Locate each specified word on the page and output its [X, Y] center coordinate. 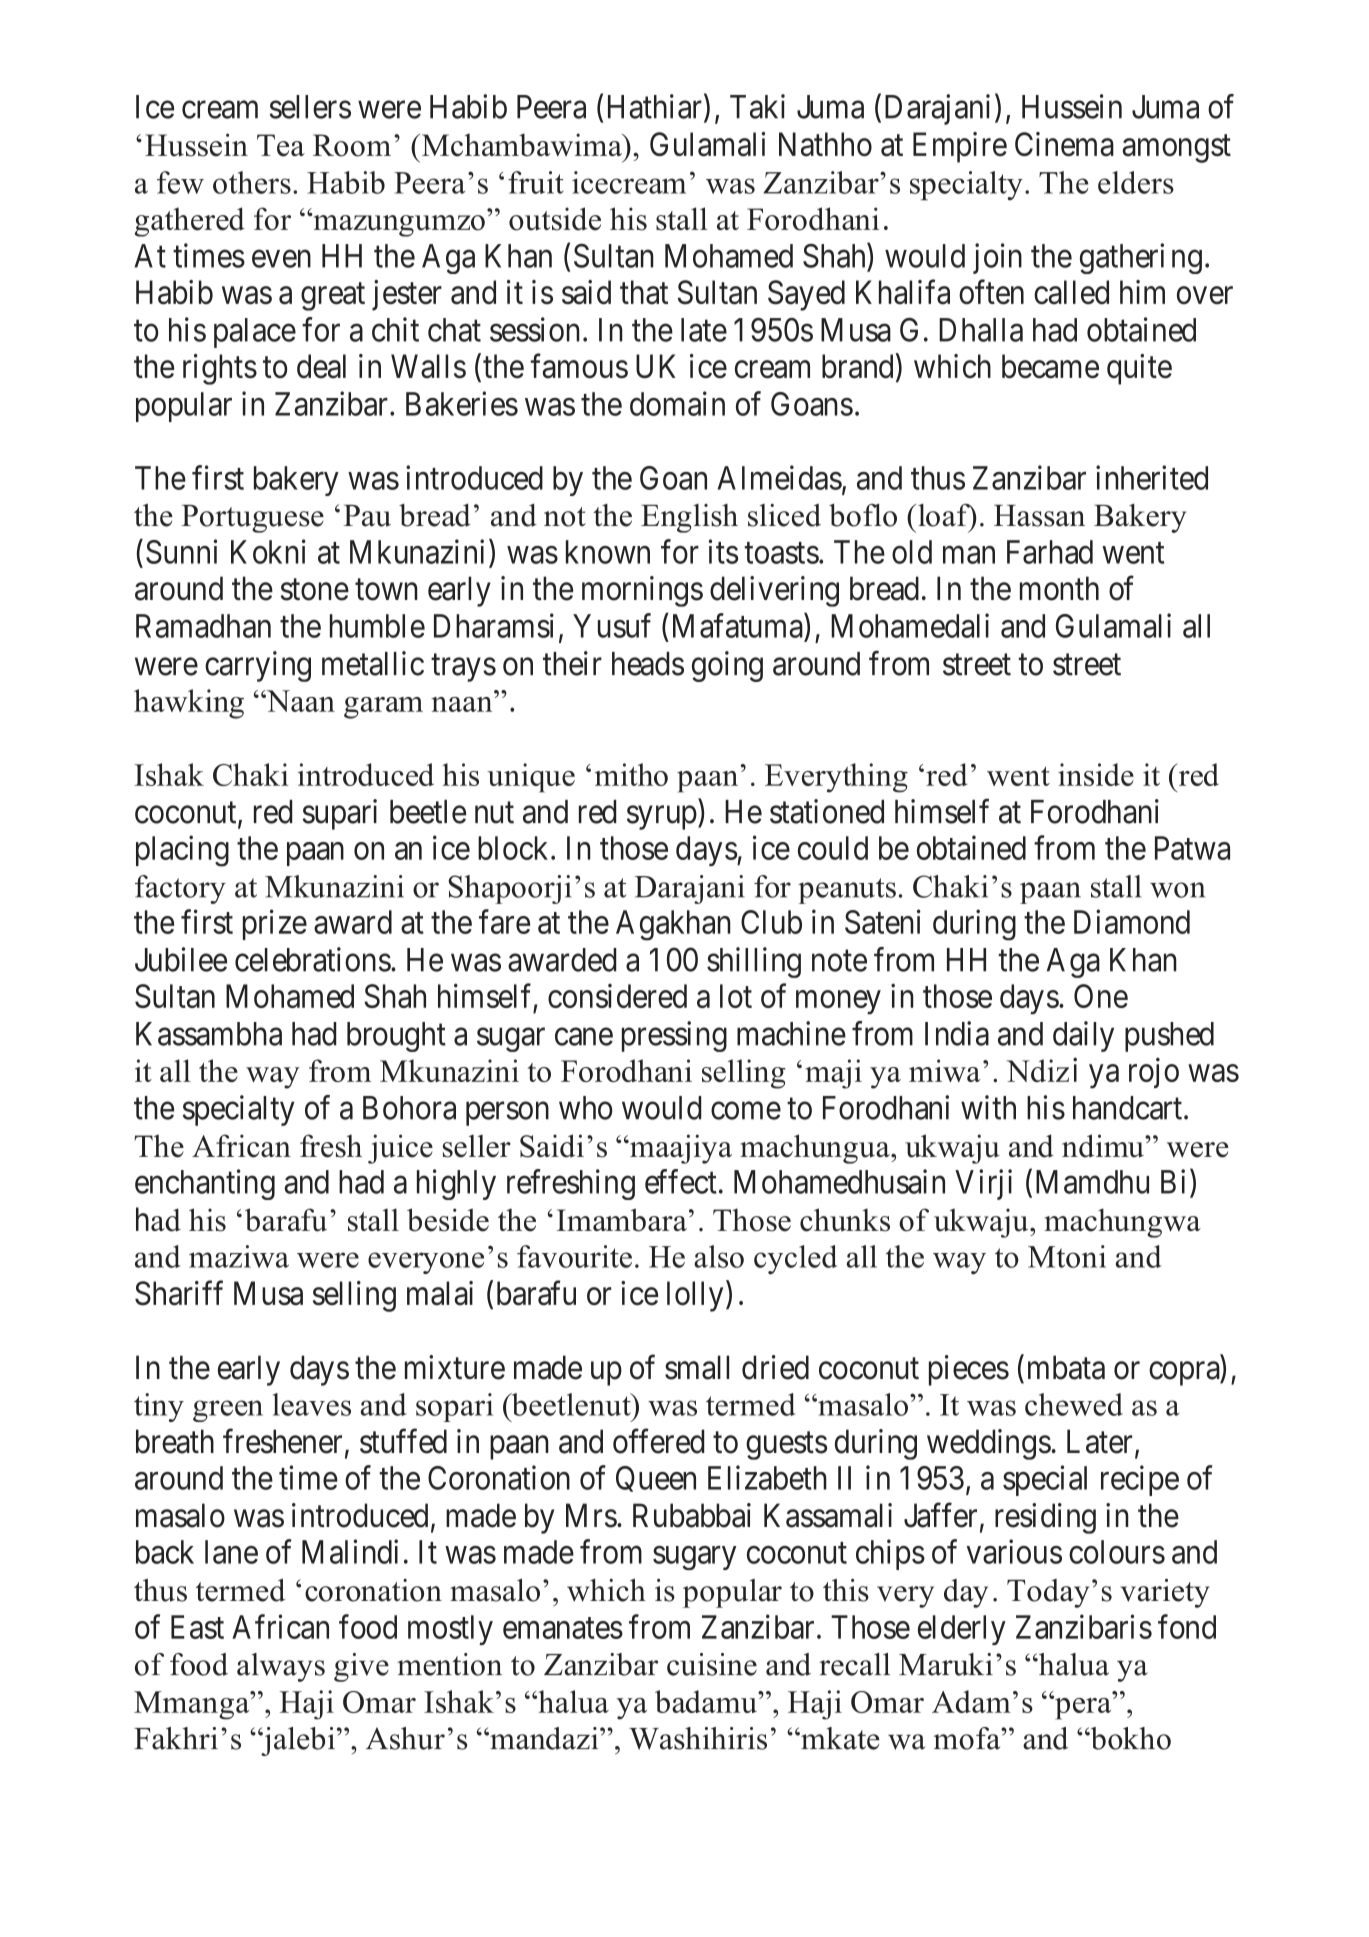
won [1177, 890]
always [281, 1667]
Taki [757, 106]
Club [771, 922]
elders [1136, 182]
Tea [281, 145]
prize [275, 924]
